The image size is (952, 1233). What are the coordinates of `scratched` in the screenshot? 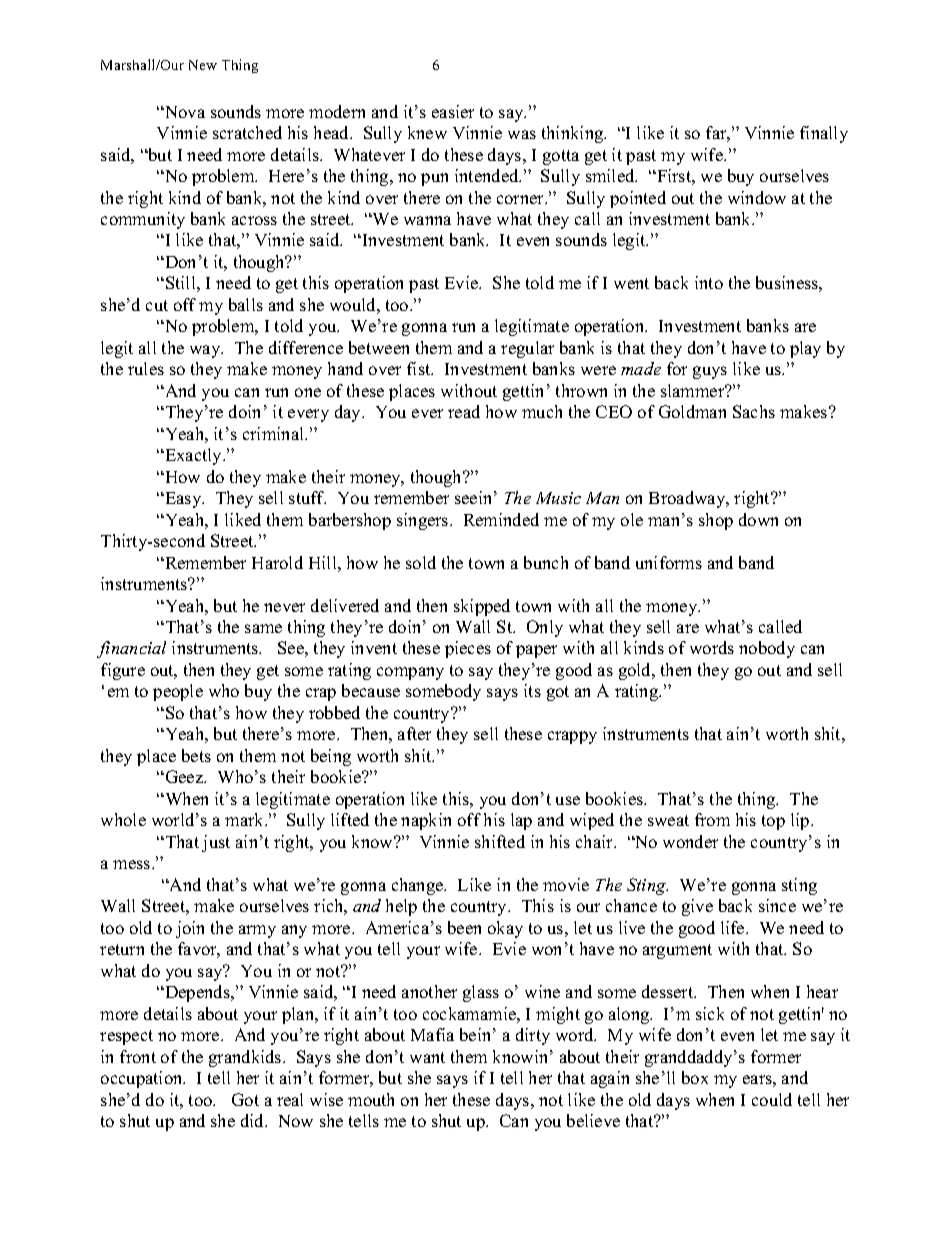 It's located at (247, 132).
